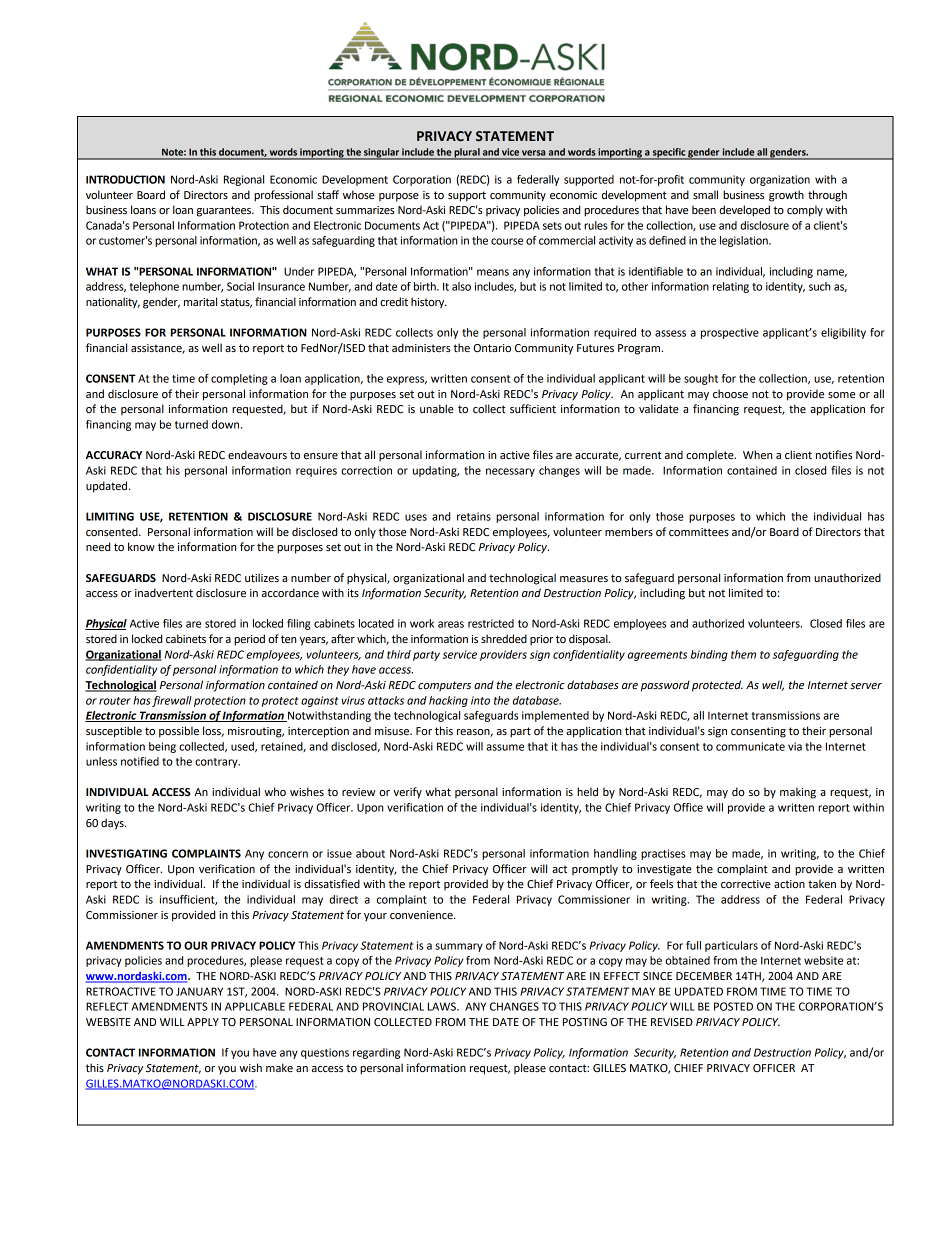  Describe the element at coordinates (480, 700) in the screenshot. I see `into` at that location.
